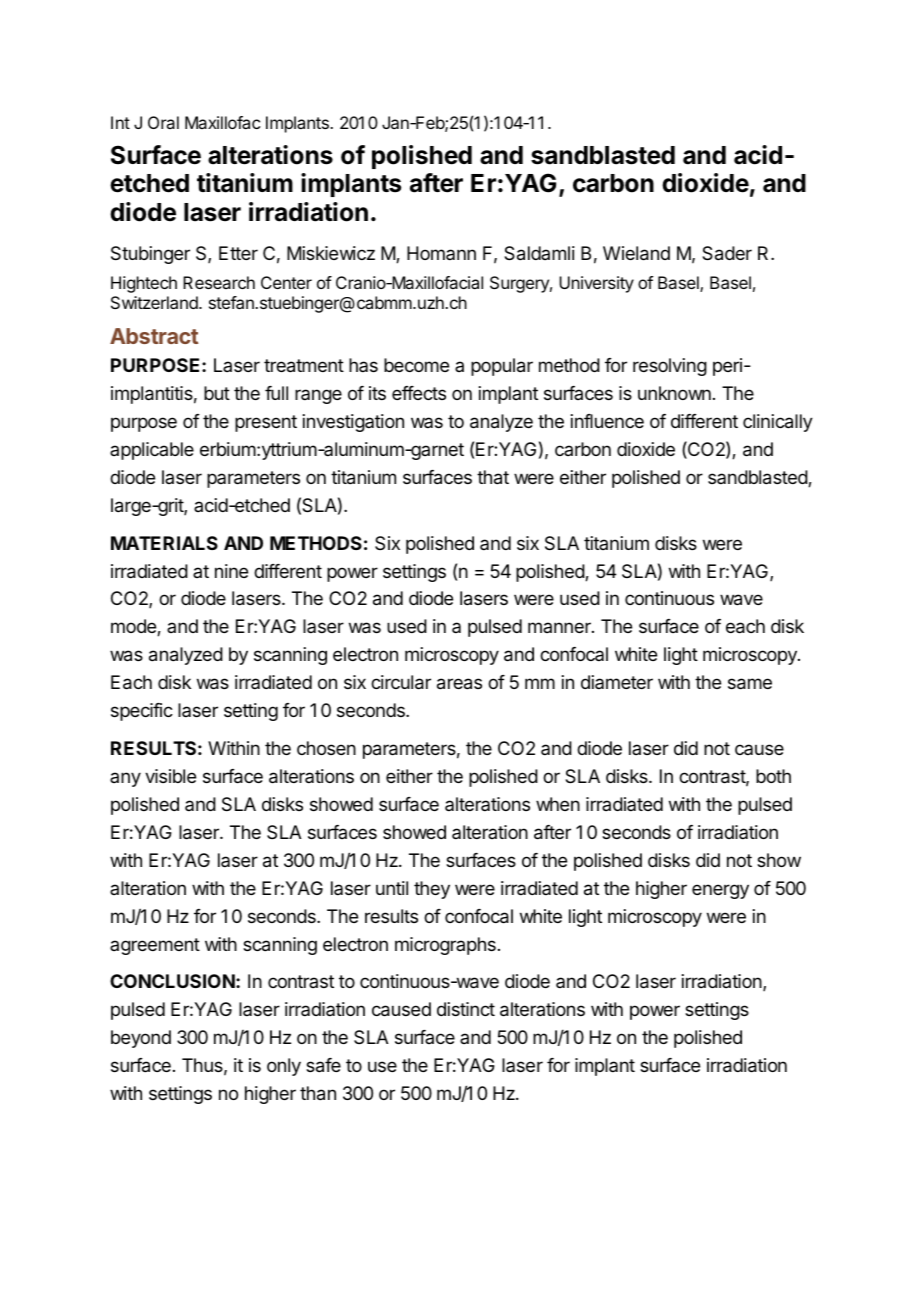  I want to click on resolving, so click(670, 367).
